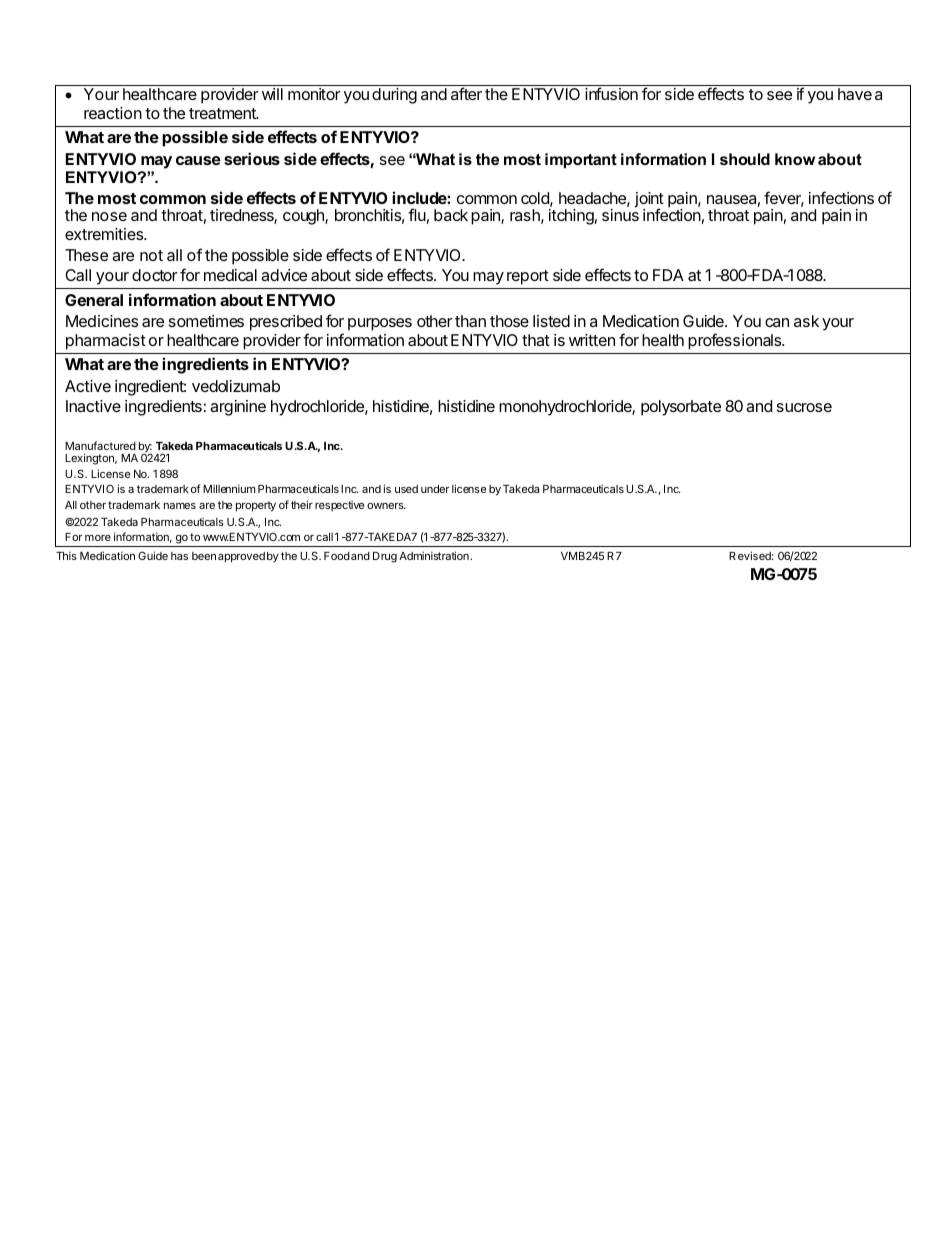 The image size is (952, 1233). What do you see at coordinates (238, 408) in the document?
I see `arginine` at bounding box center [238, 408].
